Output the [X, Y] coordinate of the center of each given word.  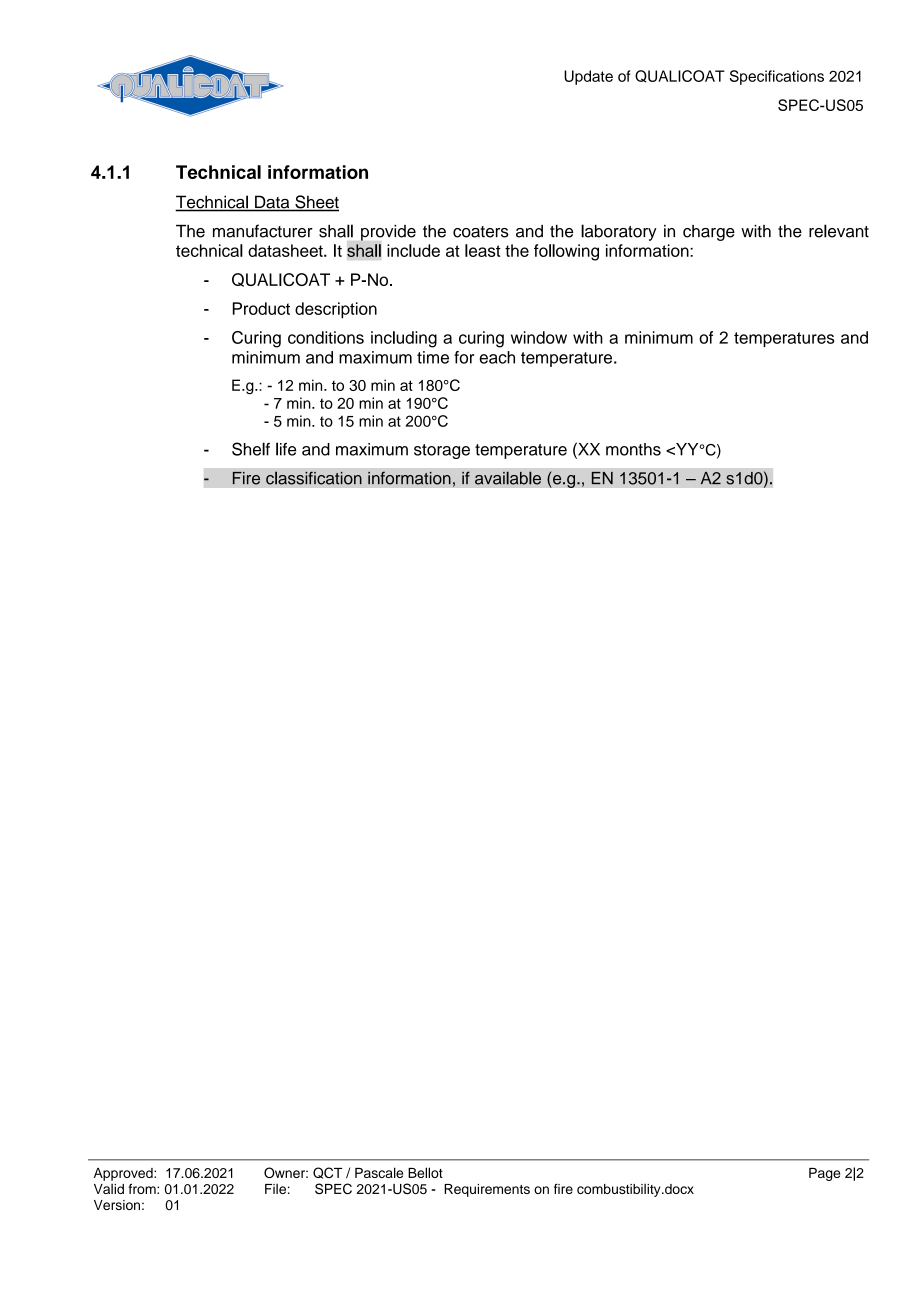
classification [314, 478]
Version [117, 1205]
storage [442, 451]
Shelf [251, 449]
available [508, 478]
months [633, 449]
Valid [109, 1189]
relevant [839, 231]
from [143, 1188]
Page [824, 1174]
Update [588, 77]
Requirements [487, 1190]
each [497, 357]
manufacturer [263, 231]
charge [709, 233]
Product [261, 308]
